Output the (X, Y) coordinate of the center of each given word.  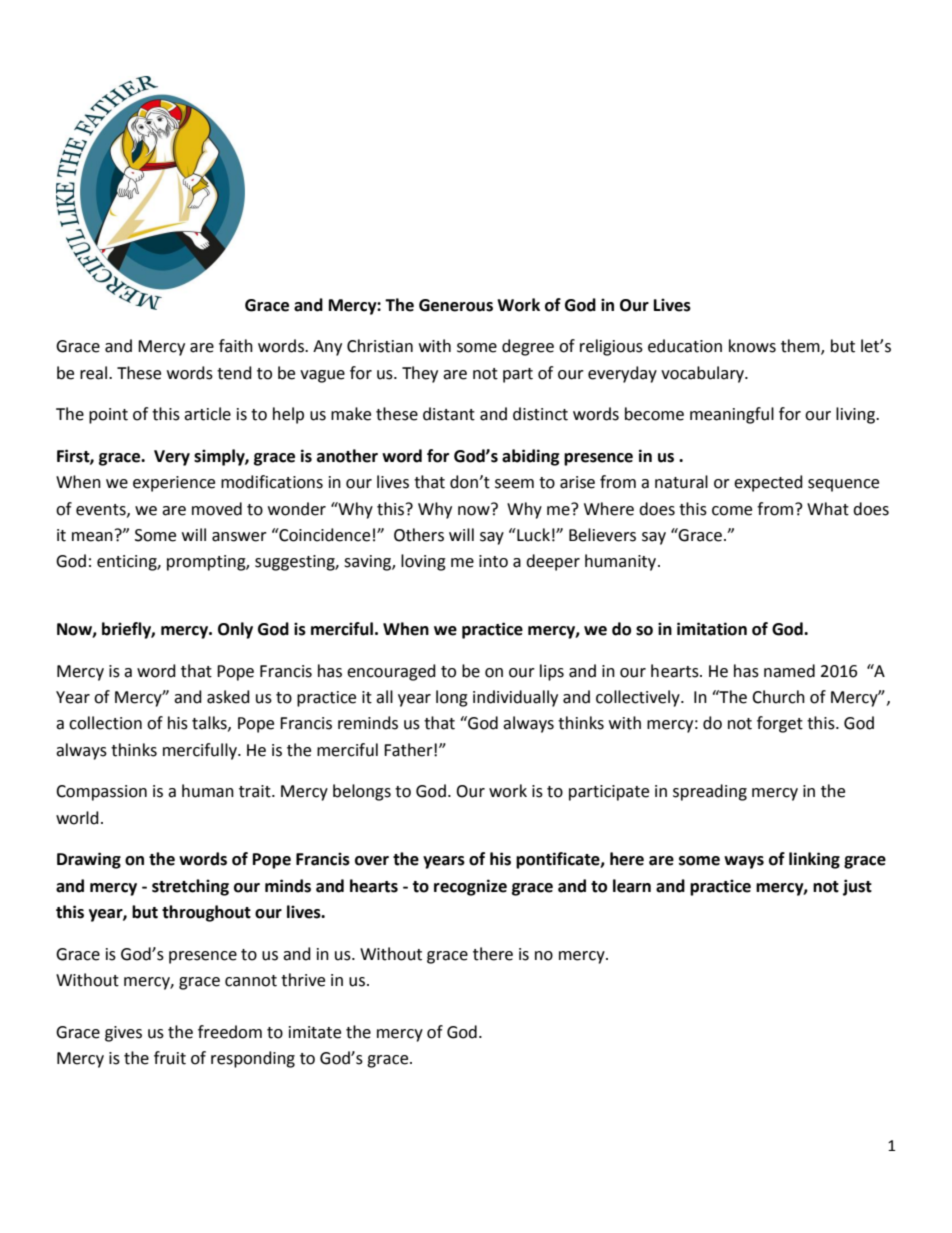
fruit (170, 1058)
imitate (315, 1032)
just (857, 887)
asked (228, 697)
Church (778, 697)
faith (236, 346)
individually (515, 698)
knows (752, 346)
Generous (456, 305)
